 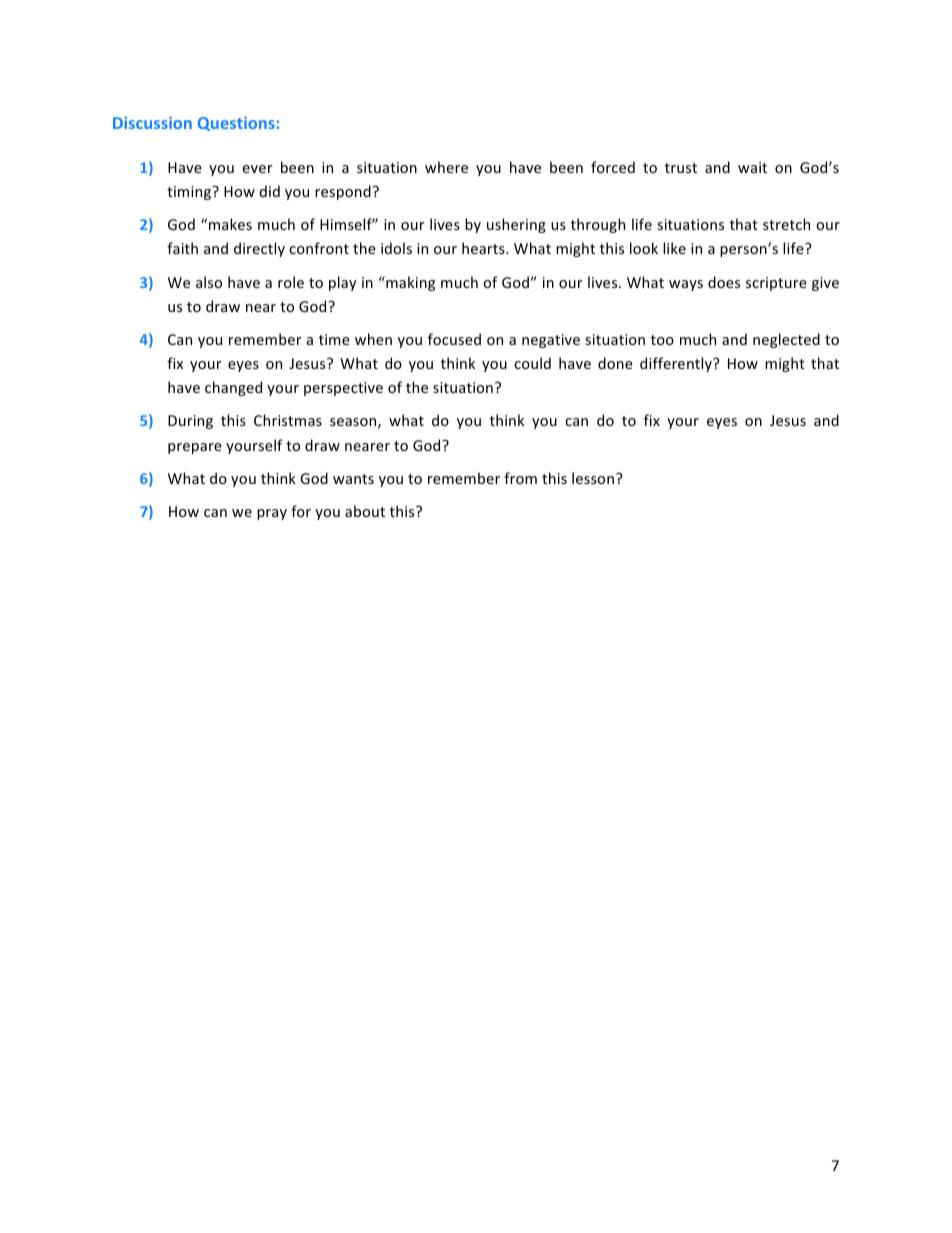 I want to click on lesson, so click(x=593, y=478).
